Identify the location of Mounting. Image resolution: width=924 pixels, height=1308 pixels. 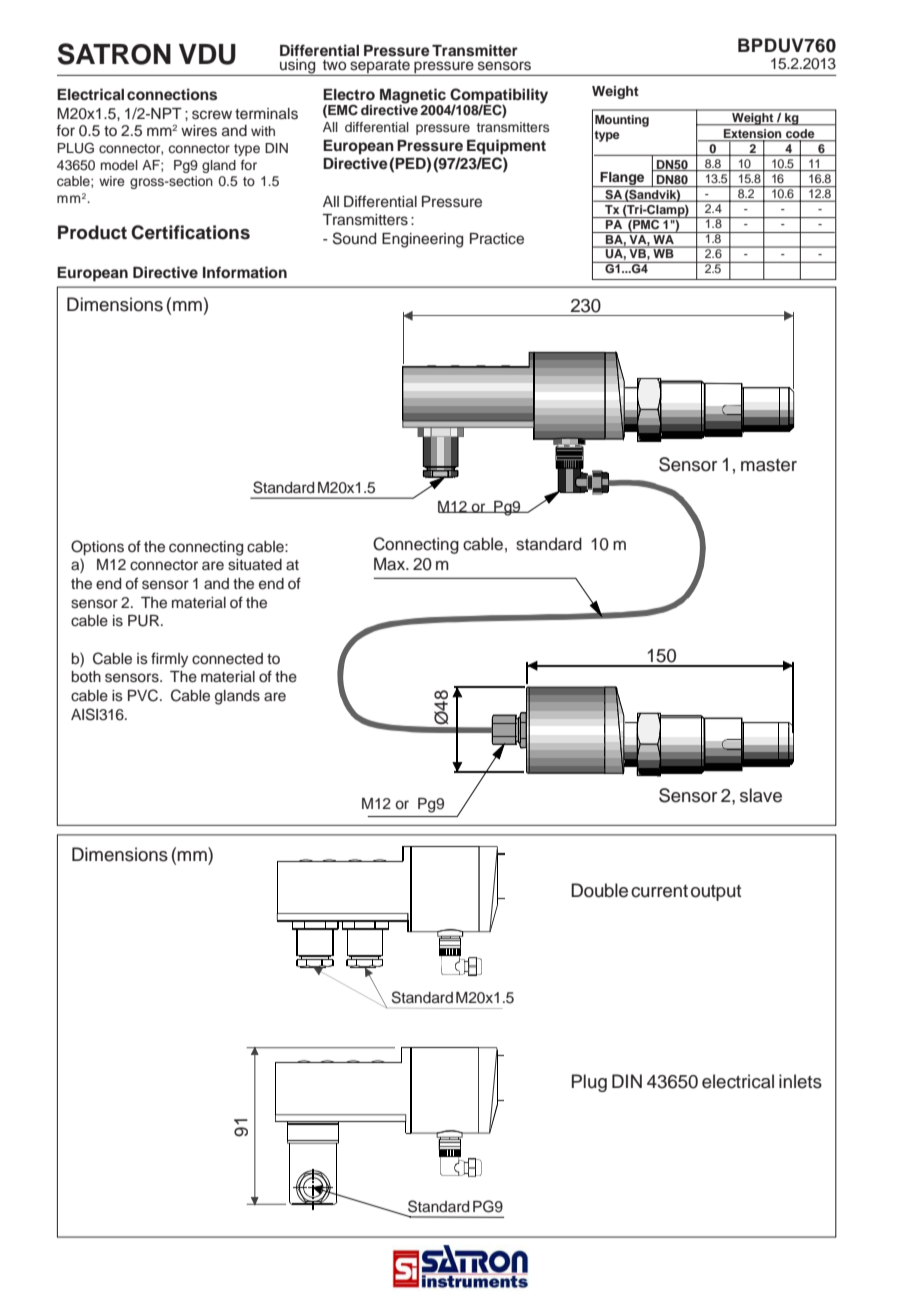
(622, 121).
